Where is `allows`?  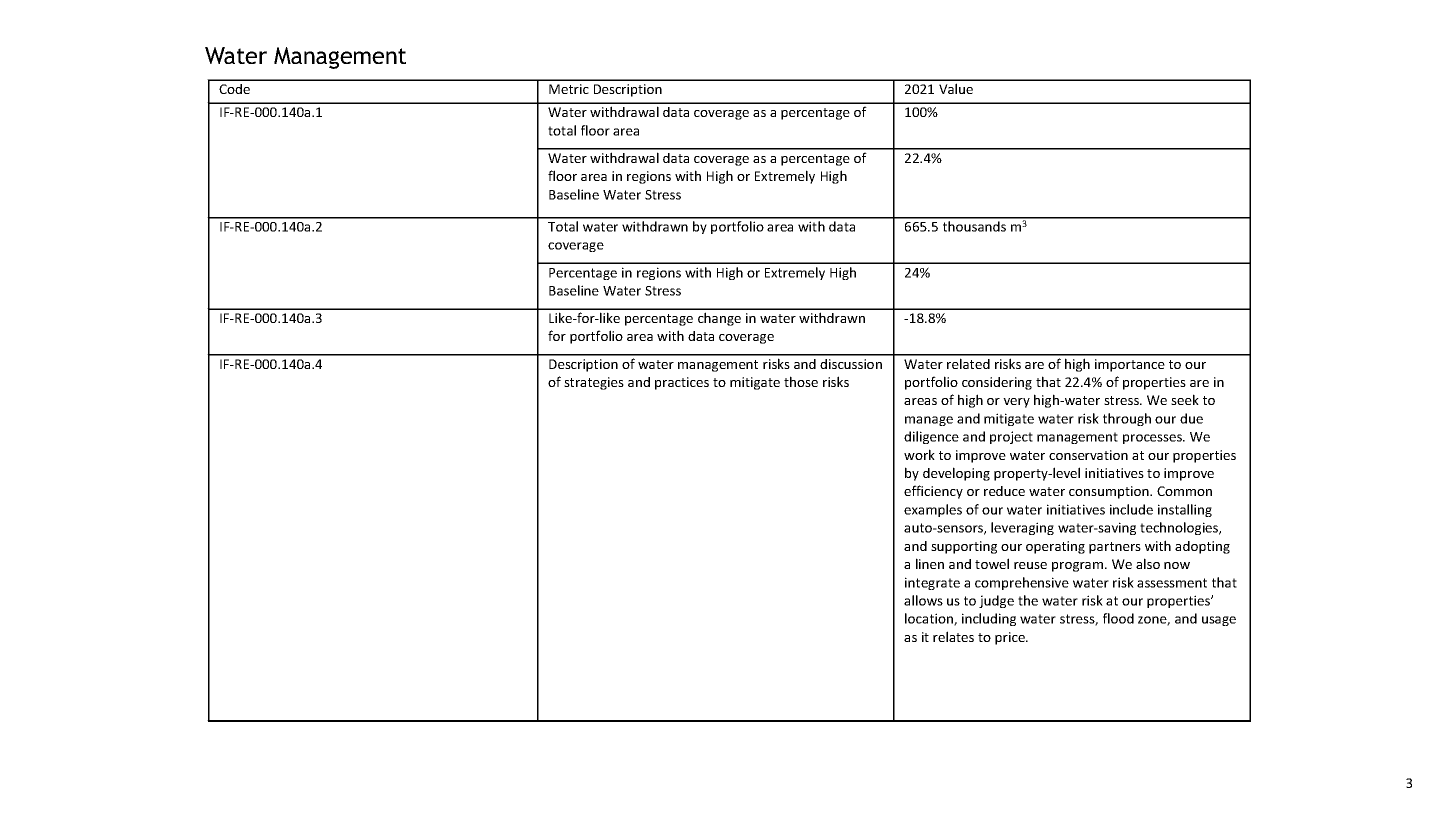
allows is located at coordinates (923, 600).
